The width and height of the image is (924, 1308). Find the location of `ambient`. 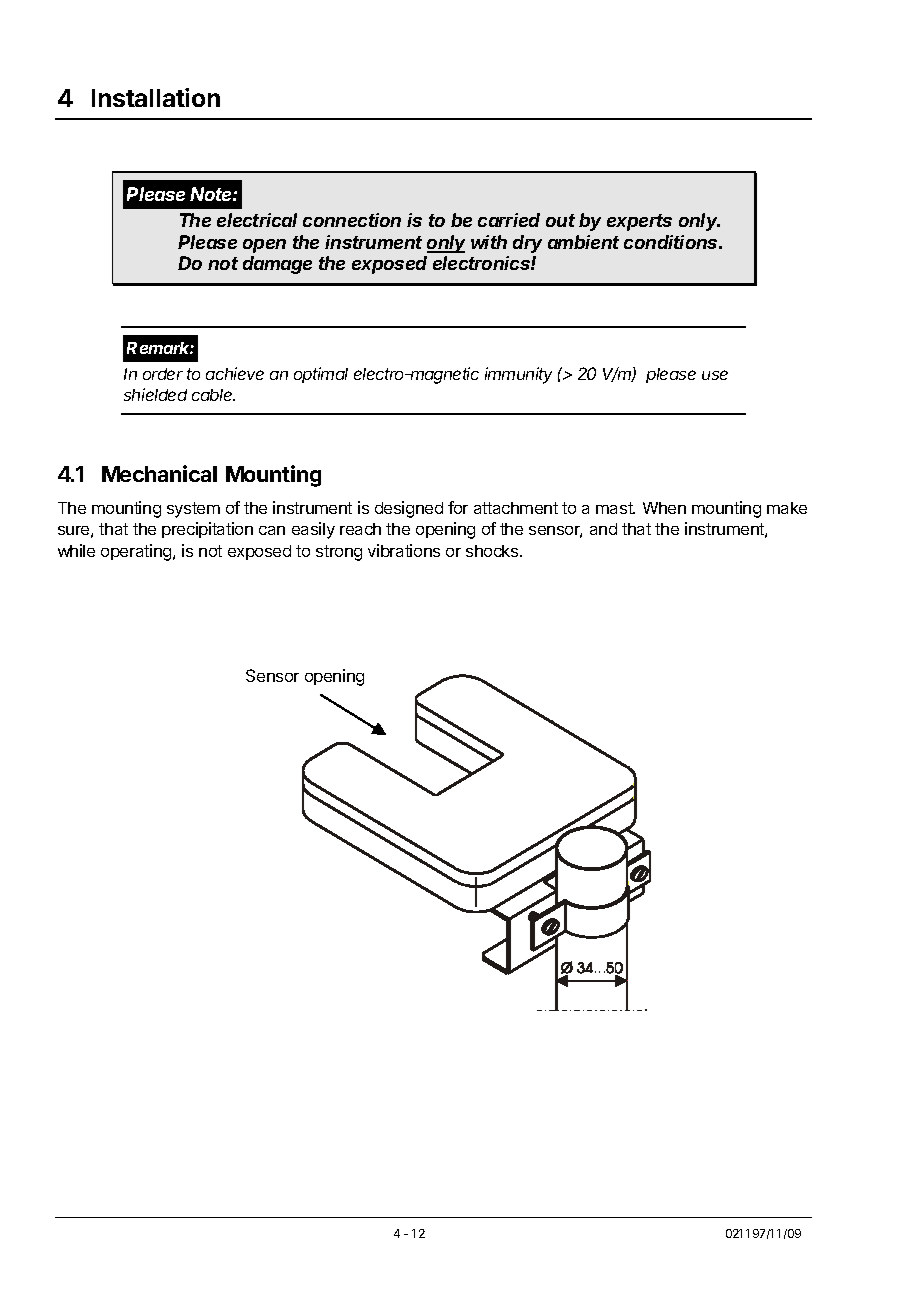

ambient is located at coordinates (583, 242).
